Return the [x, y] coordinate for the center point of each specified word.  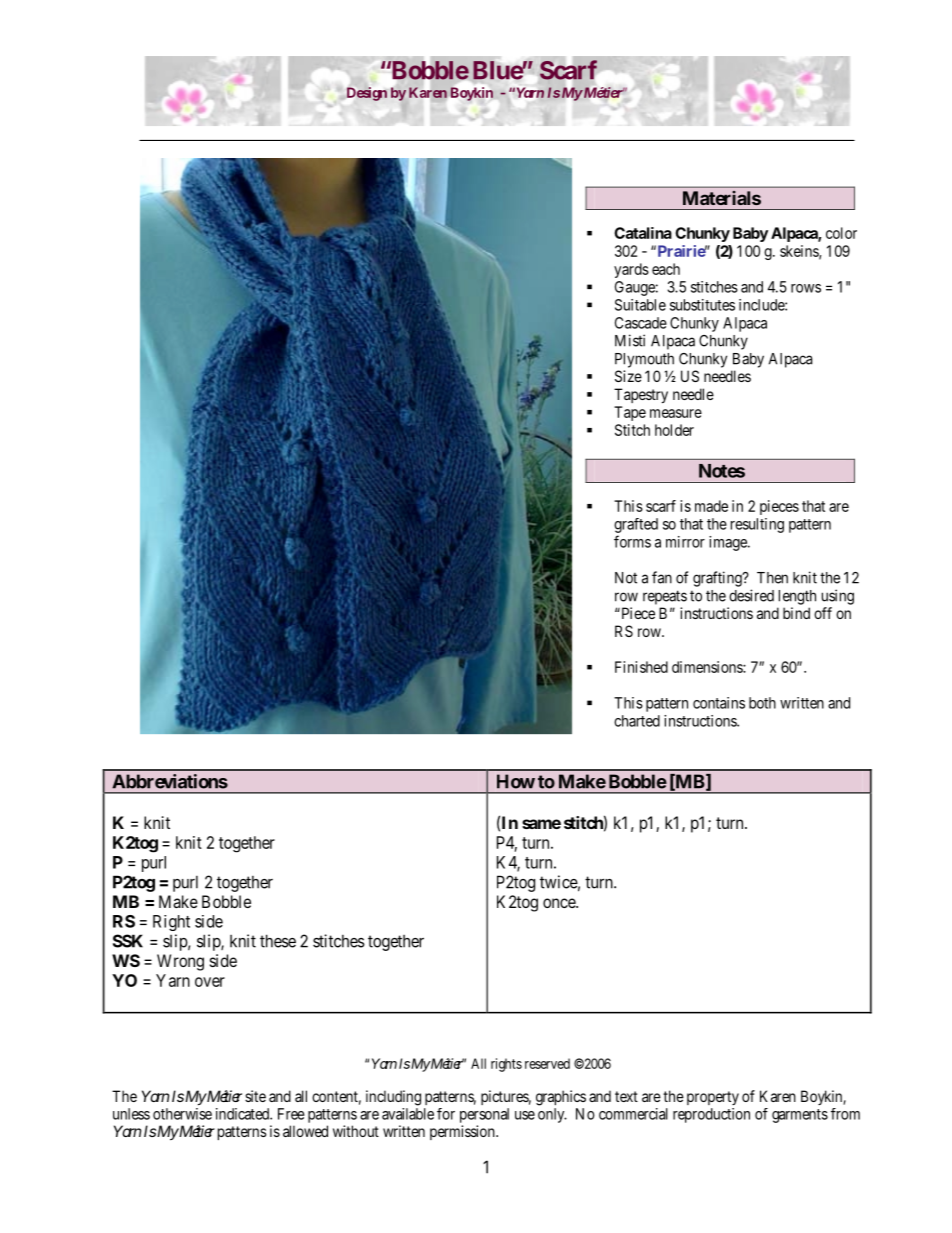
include [762, 305]
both [762, 703]
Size [628, 376]
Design [367, 94]
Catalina [643, 233]
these [278, 941]
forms [632, 541]
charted [637, 721]
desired [751, 595]
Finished [641, 667]
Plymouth [644, 360]
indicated [244, 1114]
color [841, 233]
